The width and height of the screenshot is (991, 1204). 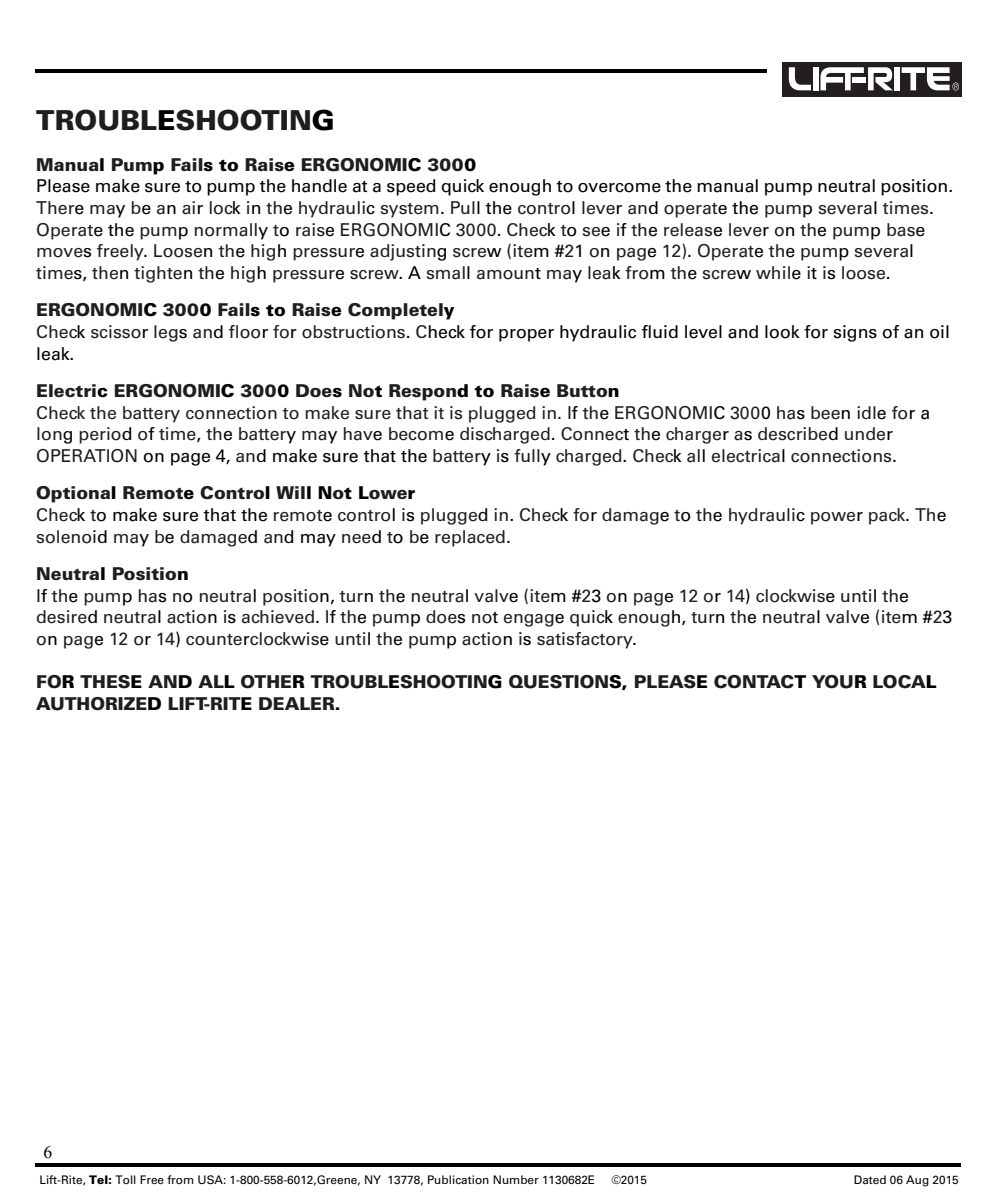 I want to click on Pull, so click(x=465, y=207).
